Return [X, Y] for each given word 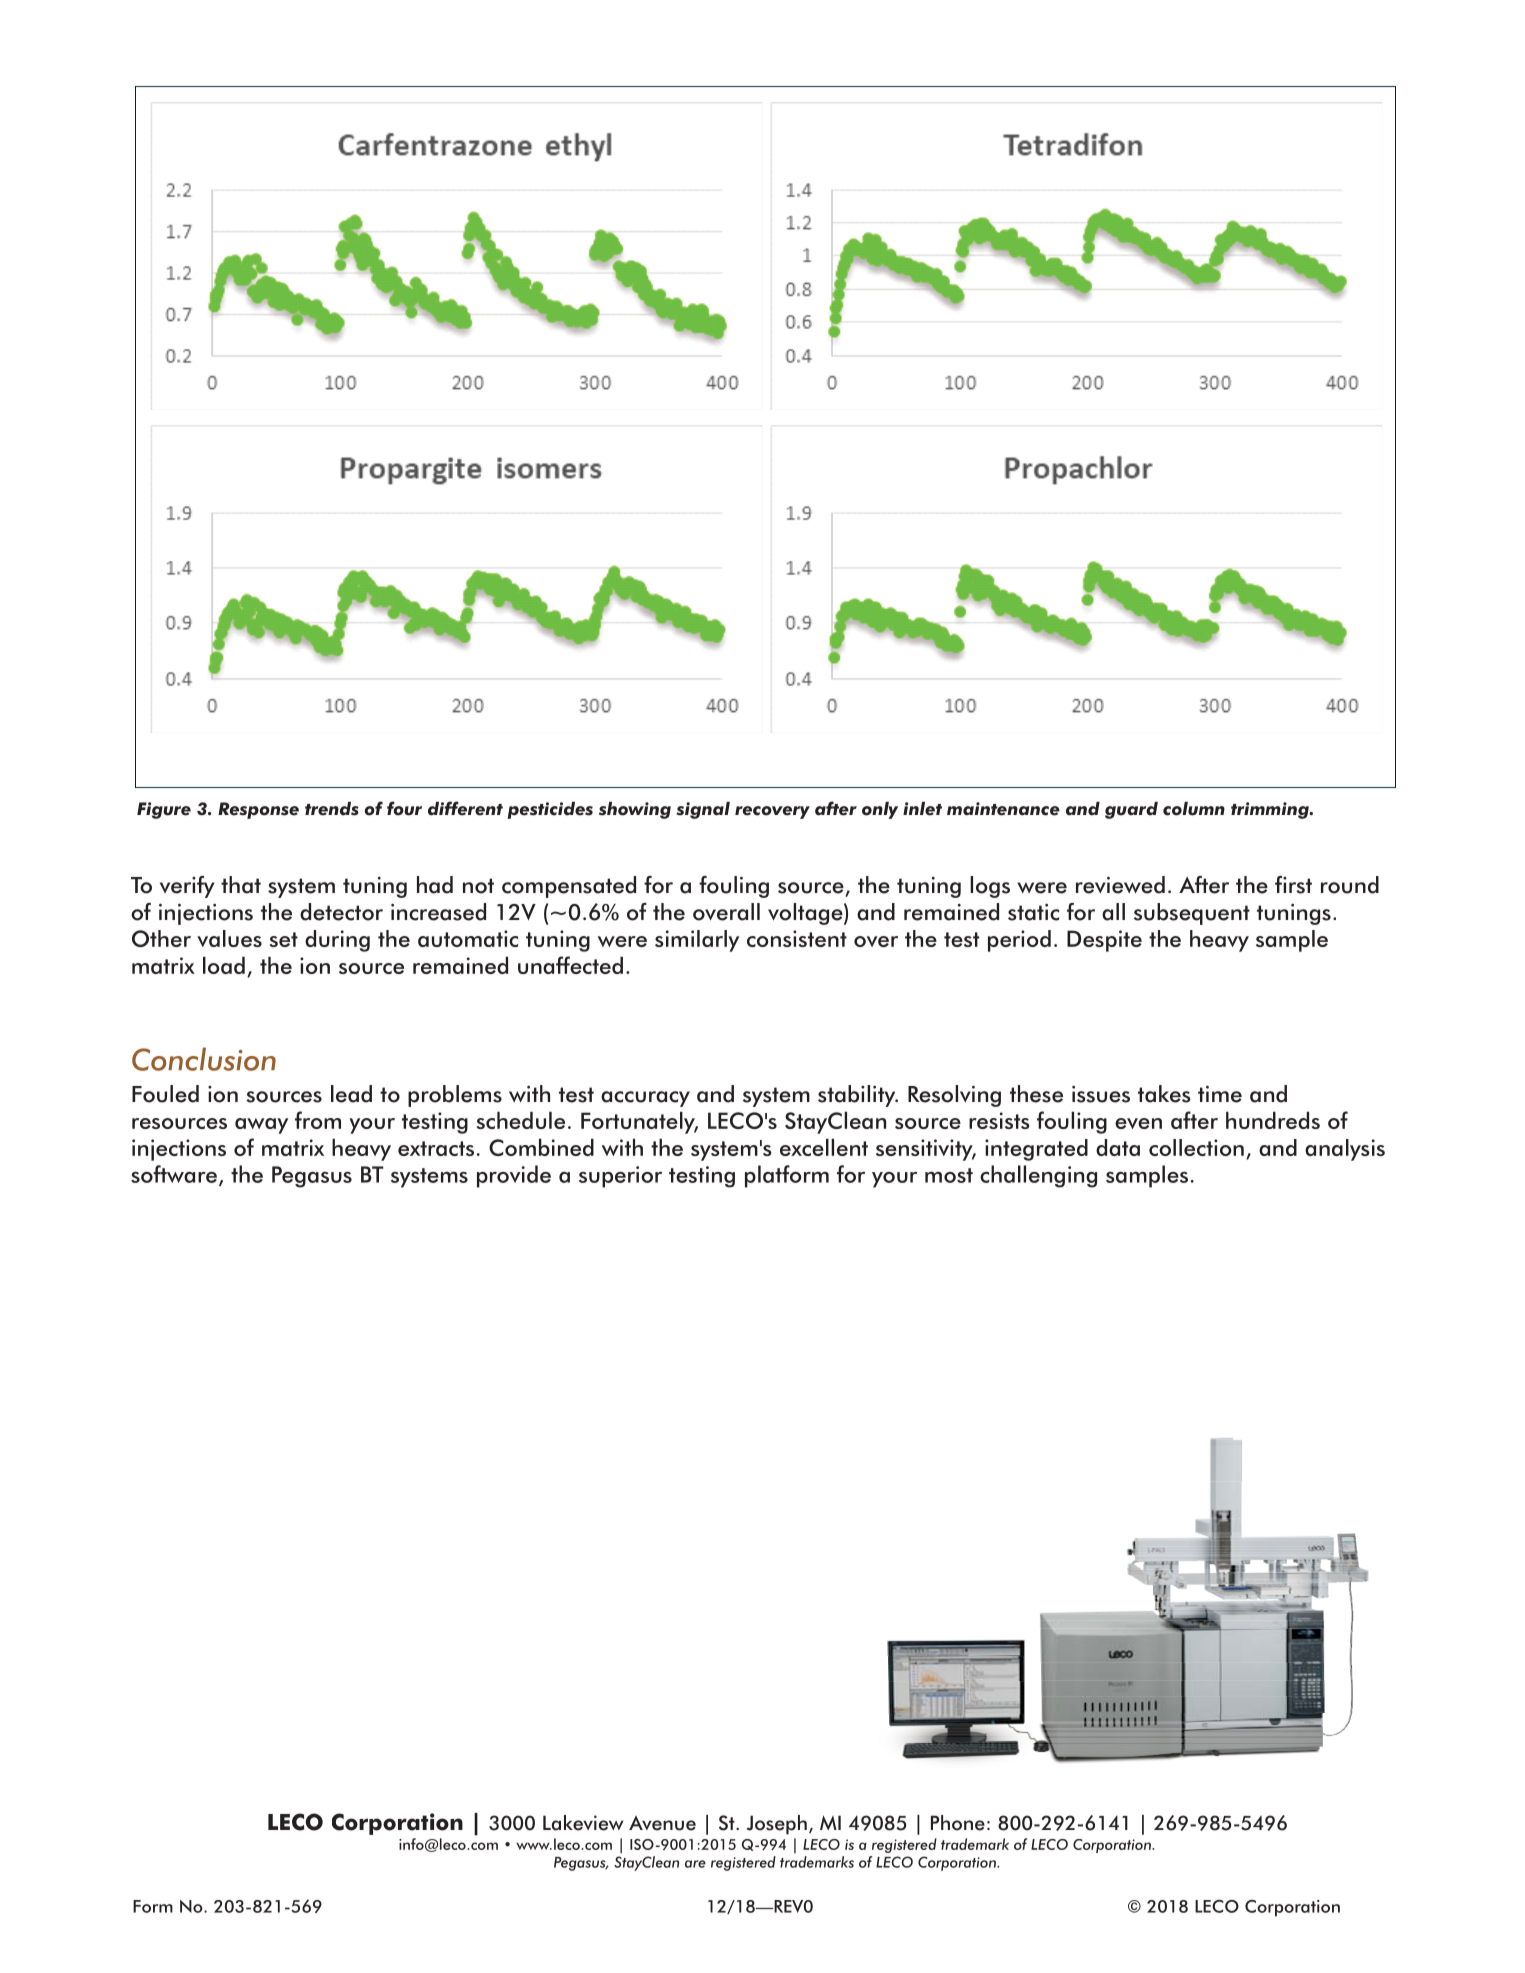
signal [703, 810]
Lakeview [583, 1823]
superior [620, 1177]
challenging [1038, 1176]
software [174, 1174]
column [1194, 809]
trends [332, 809]
